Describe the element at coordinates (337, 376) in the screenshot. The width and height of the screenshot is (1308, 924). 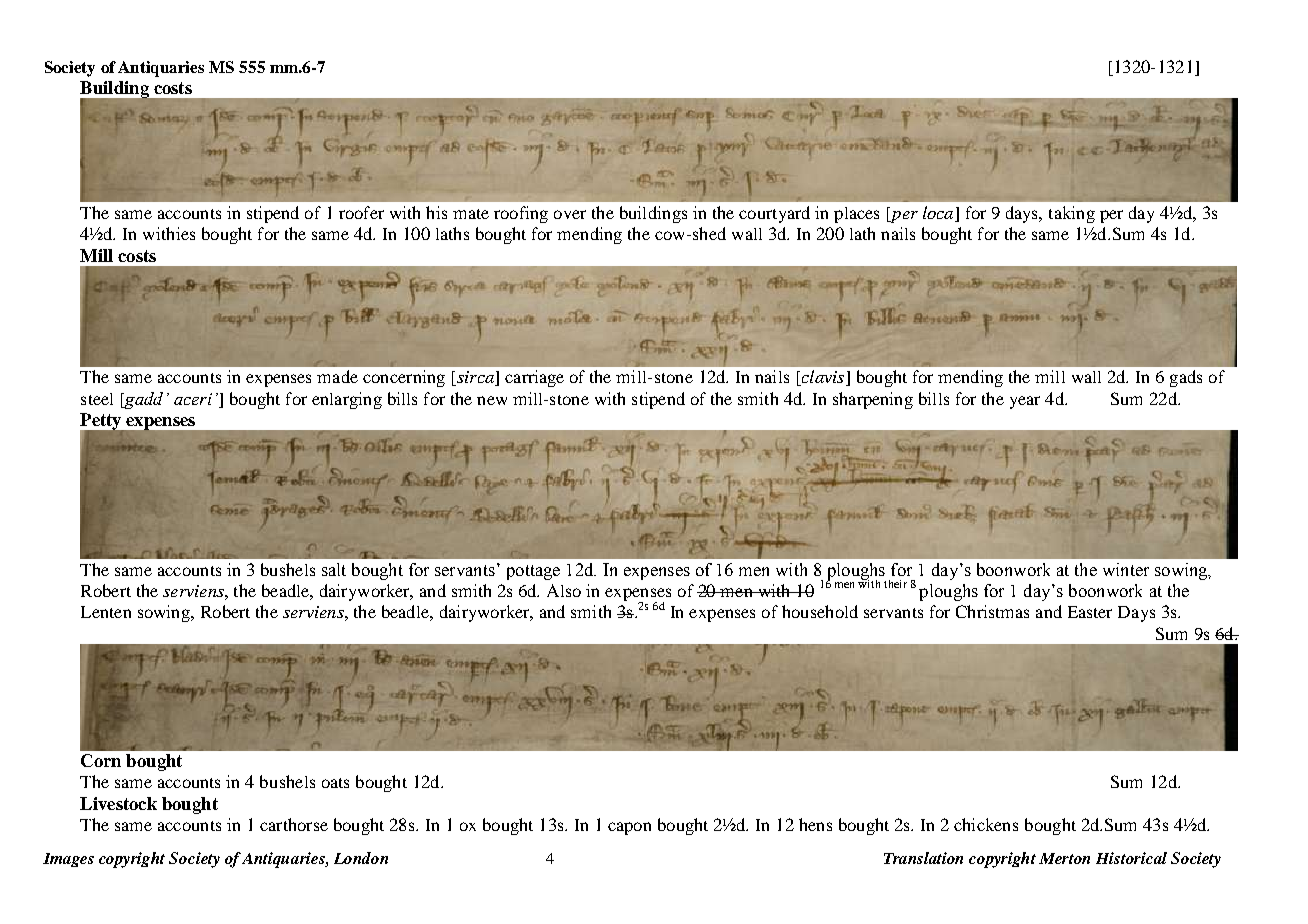
I see `made` at that location.
